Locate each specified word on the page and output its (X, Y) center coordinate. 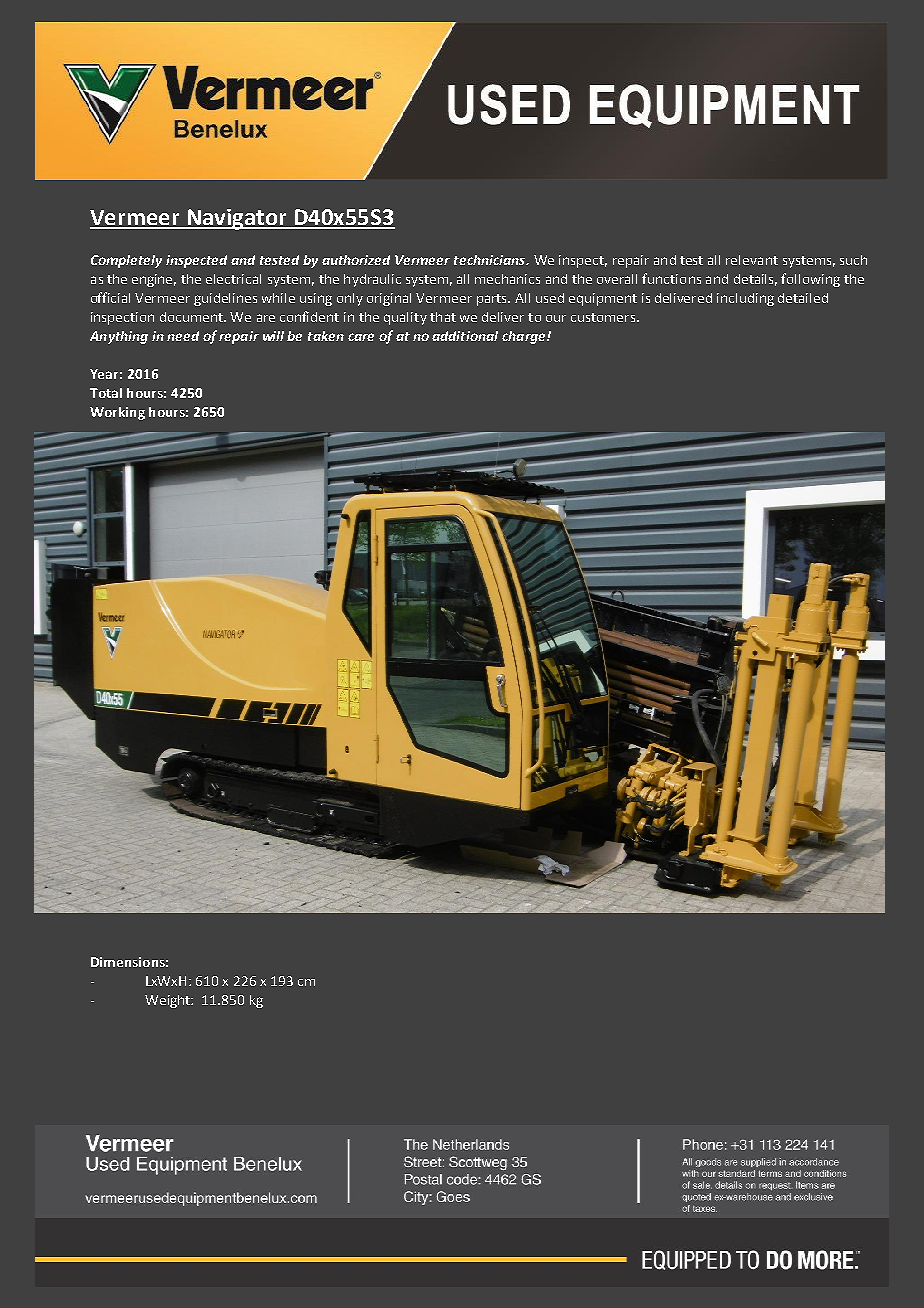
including (745, 299)
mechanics (507, 279)
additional (465, 336)
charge (525, 337)
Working (117, 413)
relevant (752, 260)
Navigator (237, 219)
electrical (233, 279)
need (183, 336)
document (192, 317)
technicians (491, 260)
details (755, 280)
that (443, 317)
